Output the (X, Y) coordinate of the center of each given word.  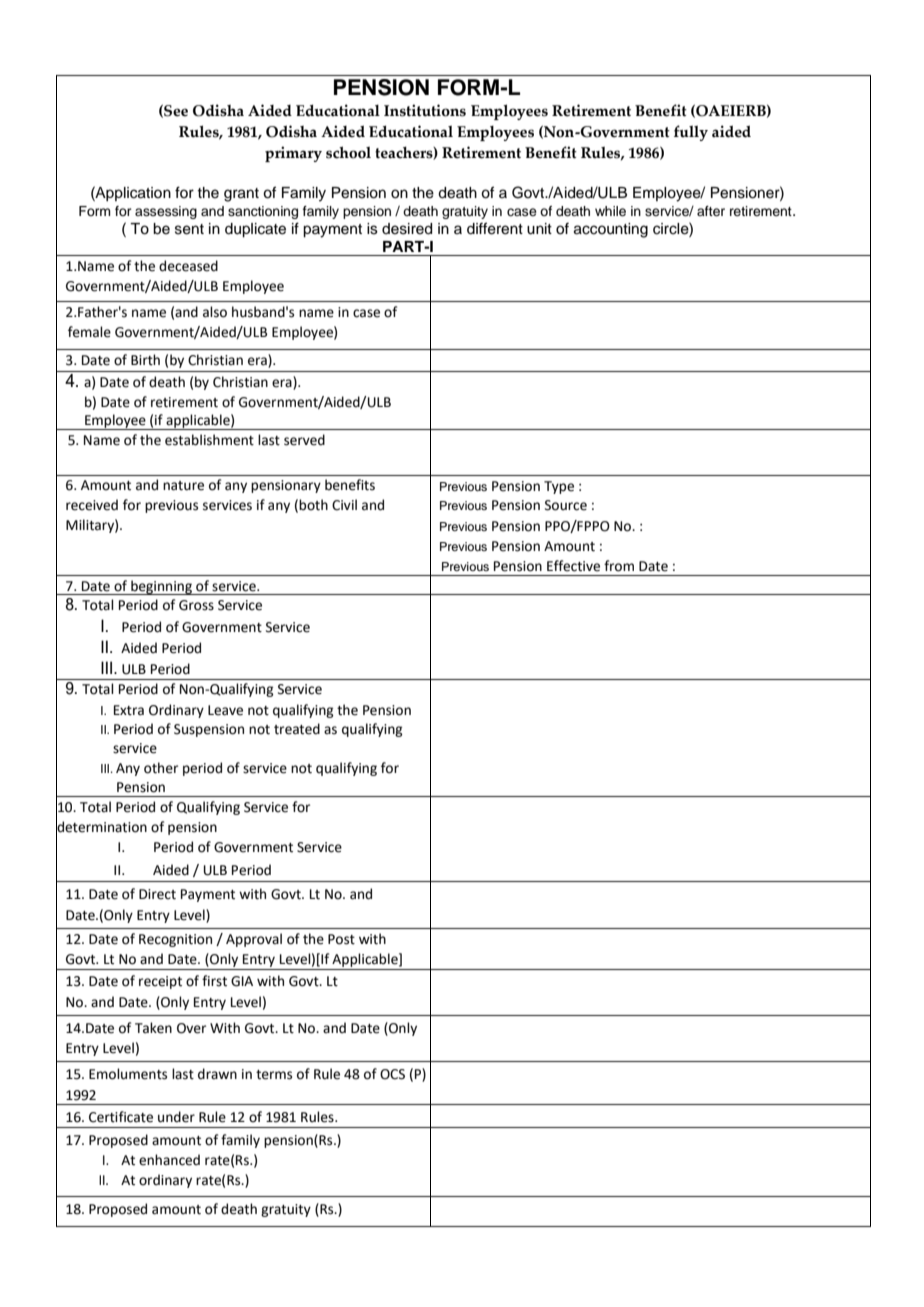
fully (691, 133)
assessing (166, 212)
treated (297, 729)
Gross (196, 605)
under (176, 1117)
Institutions (425, 110)
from (619, 566)
